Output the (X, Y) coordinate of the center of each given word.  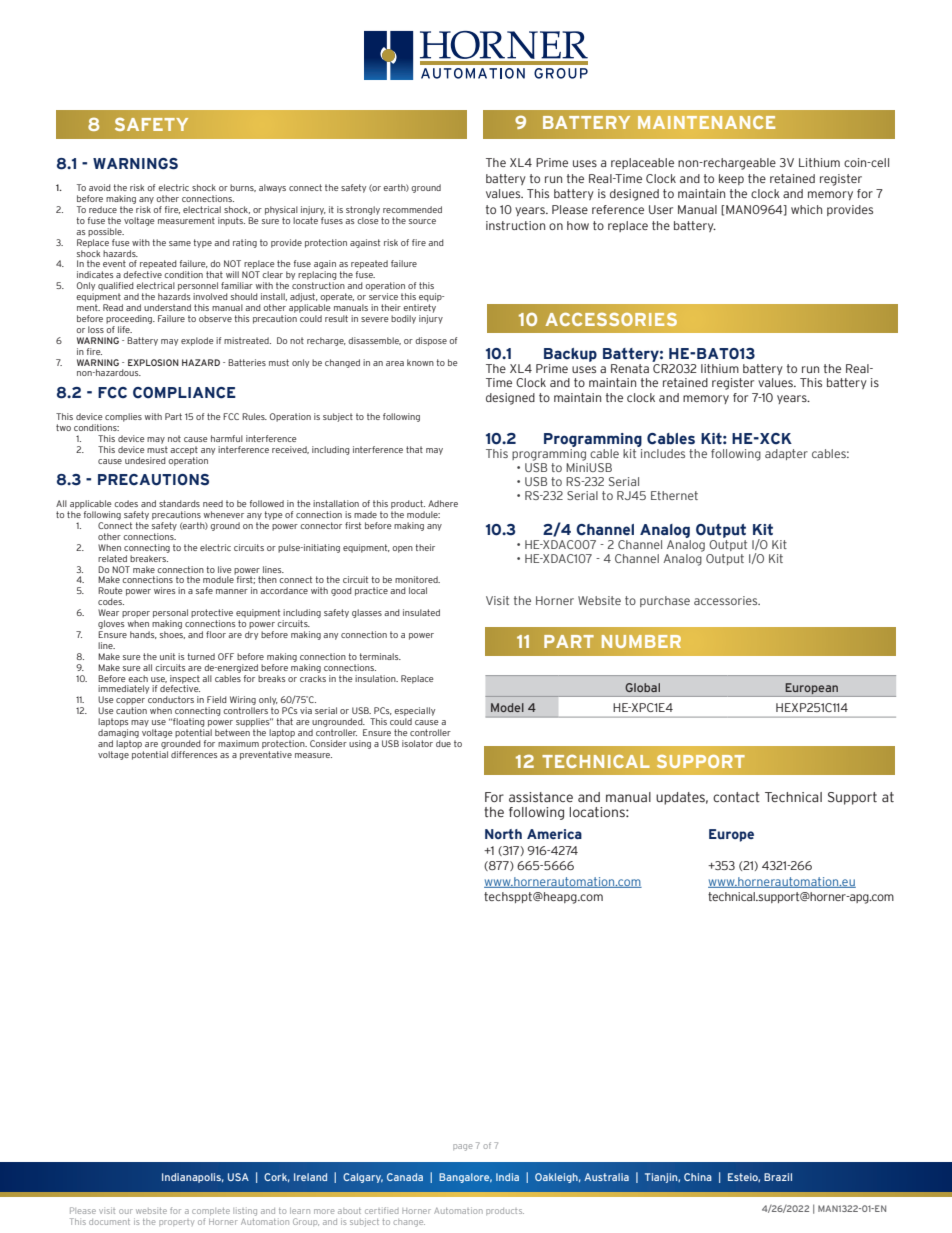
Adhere (443, 503)
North (503, 834)
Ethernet (674, 495)
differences (194, 754)
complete (211, 1211)
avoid (100, 187)
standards (179, 503)
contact (736, 797)
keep (731, 179)
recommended (412, 209)
